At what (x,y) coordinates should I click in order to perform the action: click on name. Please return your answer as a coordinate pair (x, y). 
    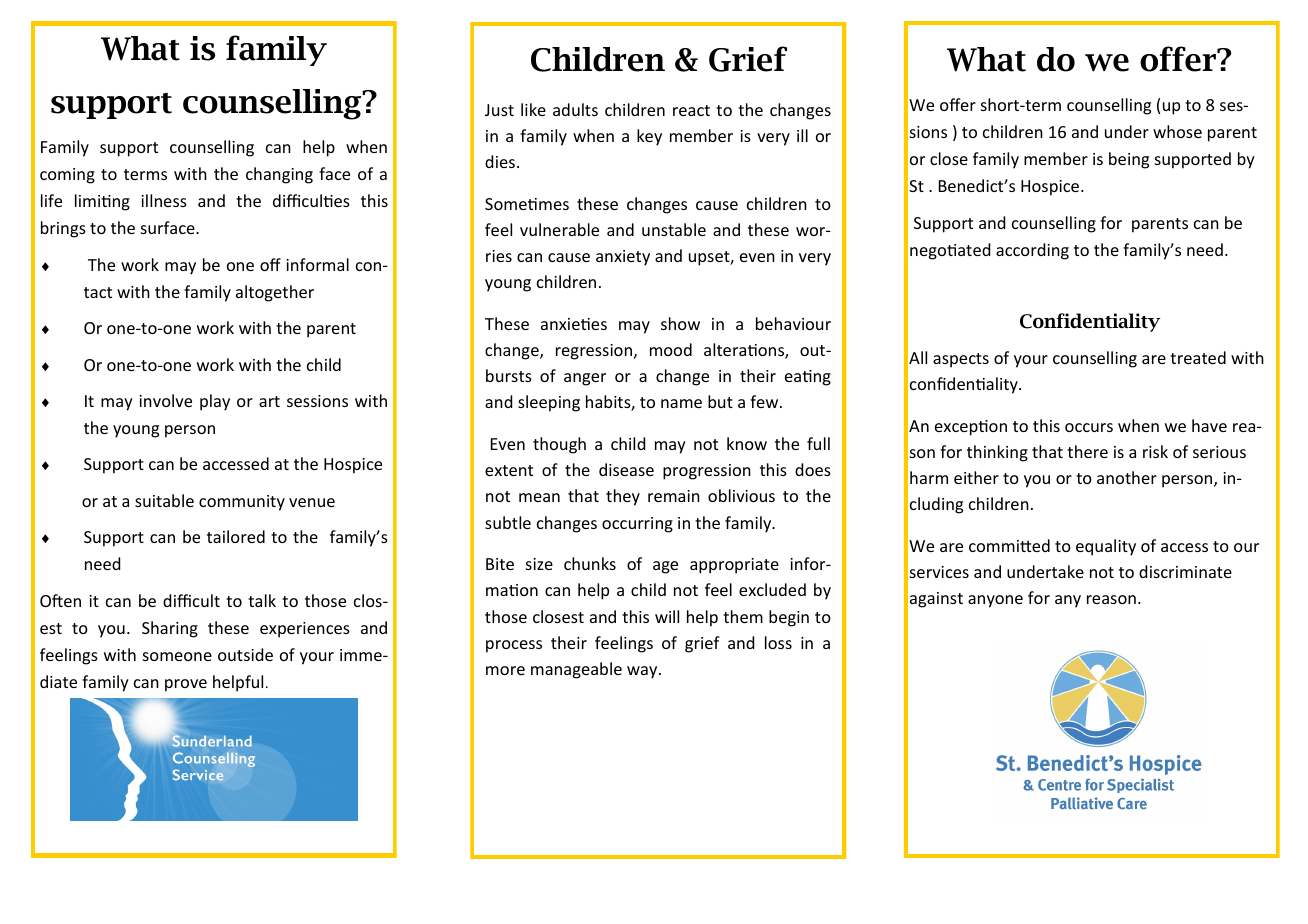
    Looking at the image, I should click on (681, 403).
